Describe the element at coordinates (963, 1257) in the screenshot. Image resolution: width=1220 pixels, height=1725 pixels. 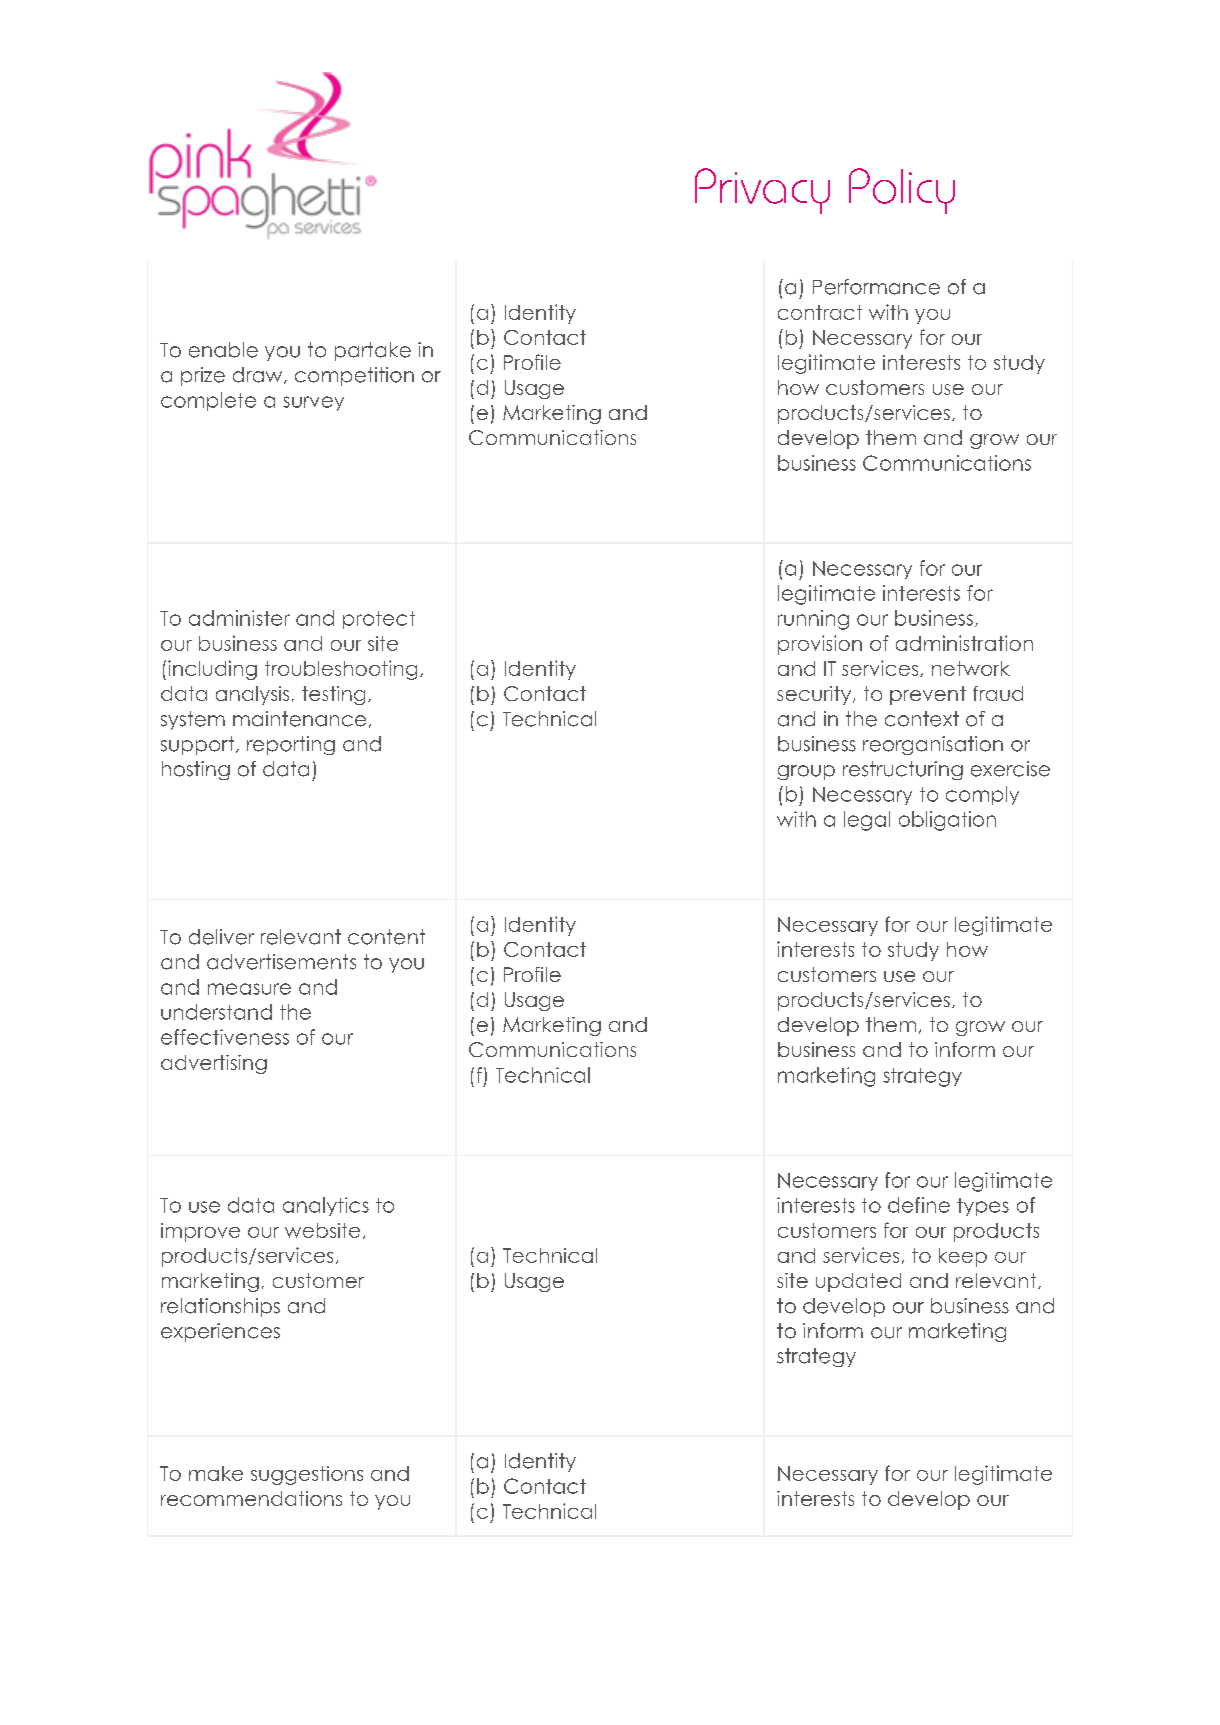
I see `keep` at that location.
